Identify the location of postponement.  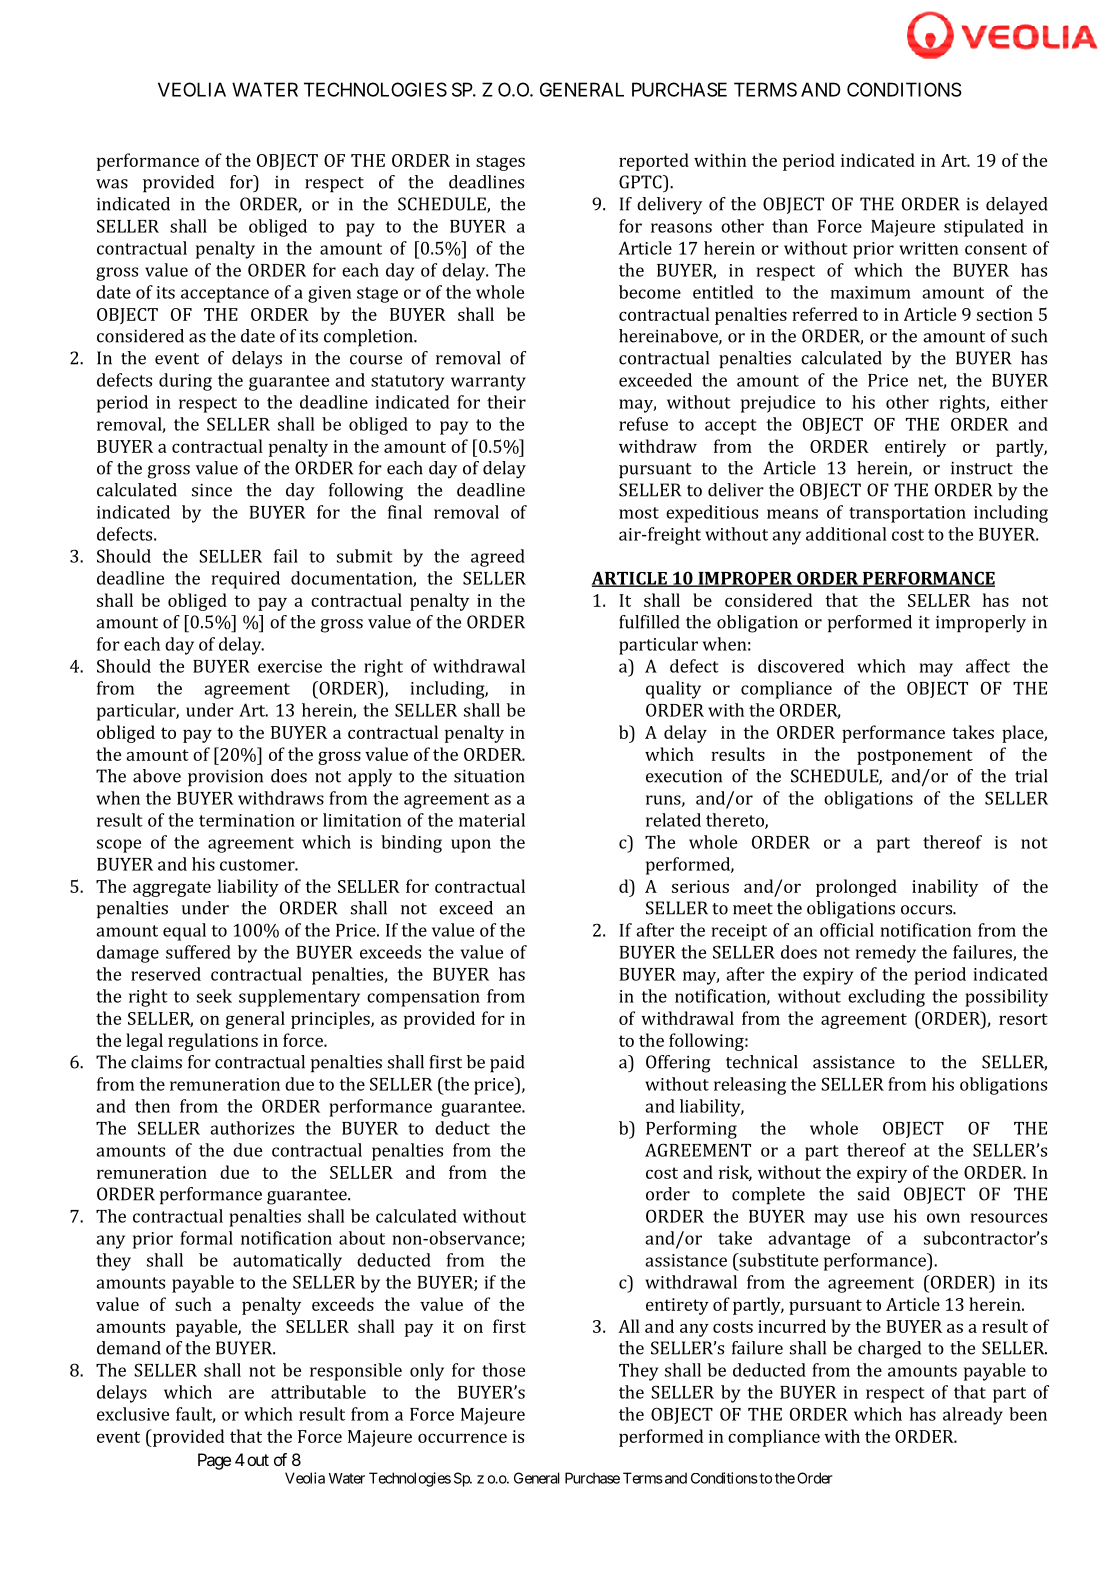
(915, 757).
